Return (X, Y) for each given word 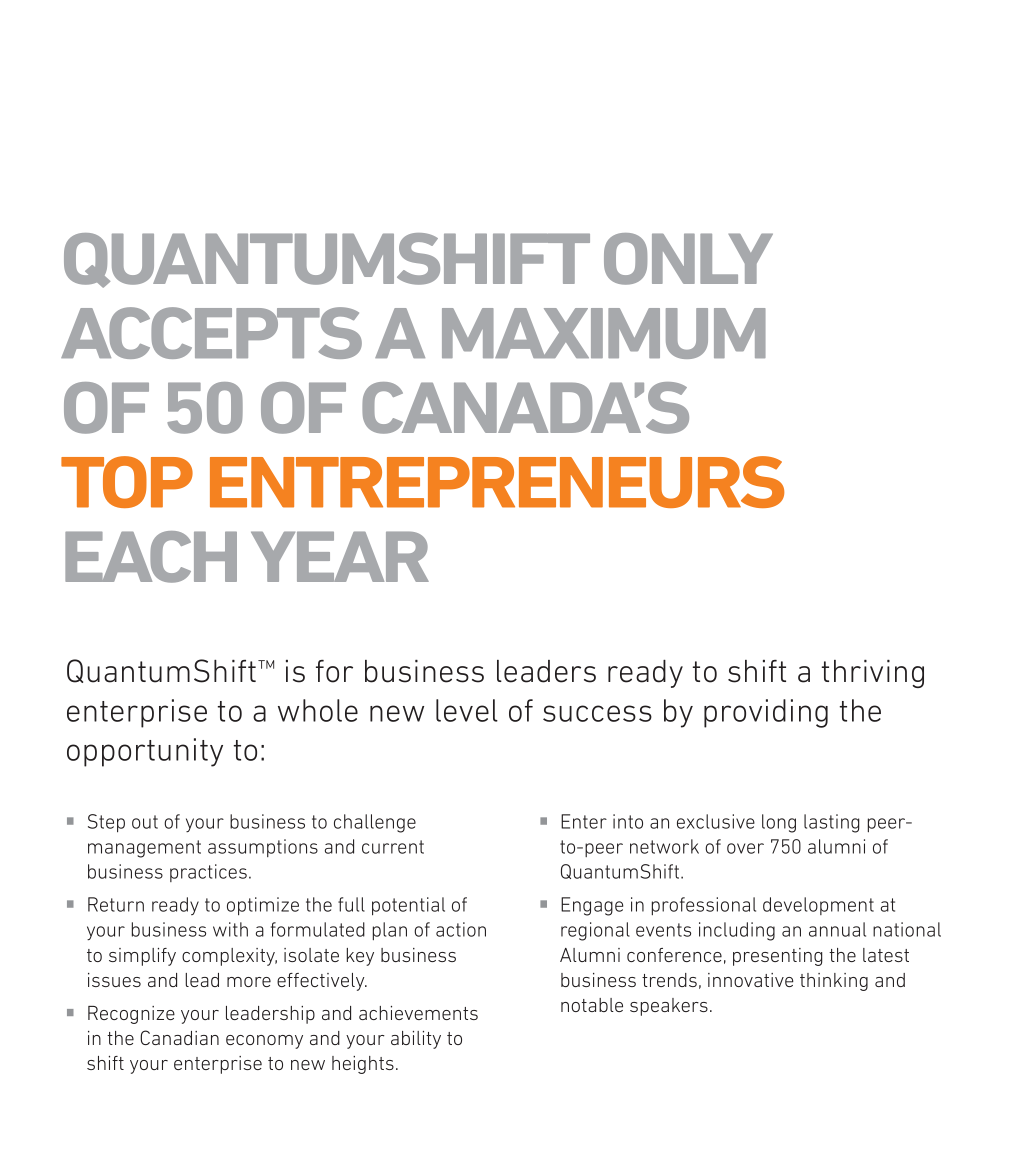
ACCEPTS (211, 333)
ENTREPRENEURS (497, 482)
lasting (832, 823)
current (393, 847)
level (467, 710)
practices (208, 873)
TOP (127, 482)
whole (318, 710)
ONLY (688, 259)
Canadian (179, 1037)
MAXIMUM (604, 333)
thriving (873, 673)
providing (766, 713)
